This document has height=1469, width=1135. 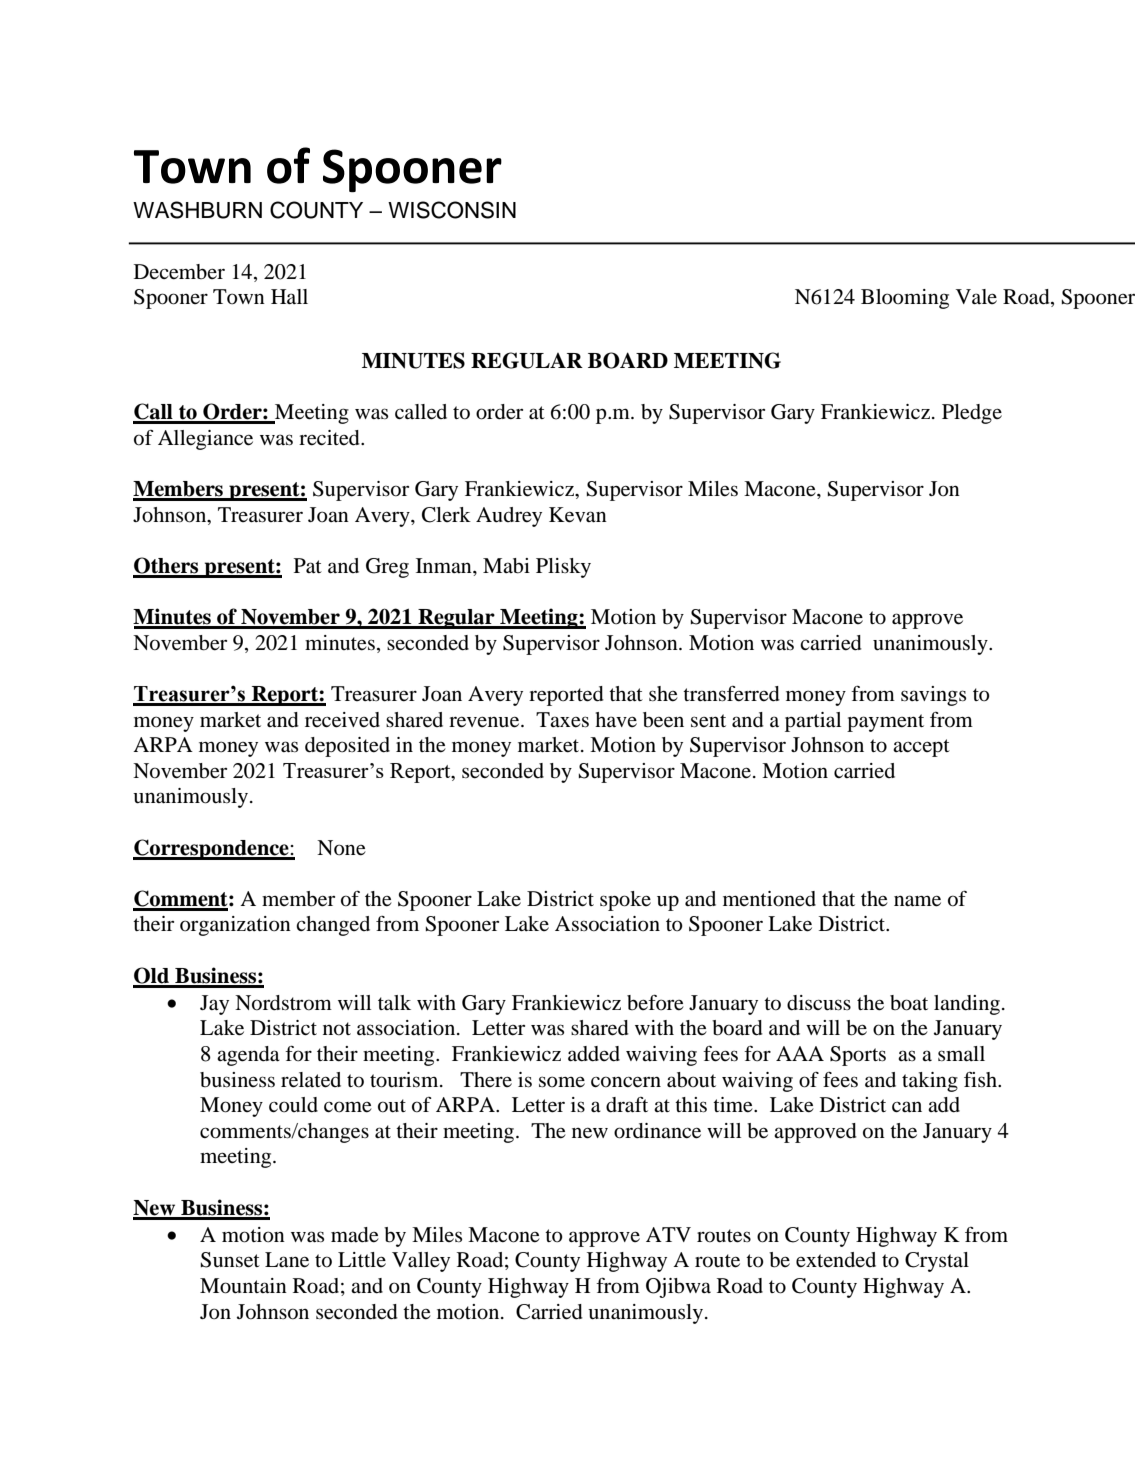 What do you see at coordinates (452, 210) in the document?
I see `WISCONSIN` at bounding box center [452, 210].
